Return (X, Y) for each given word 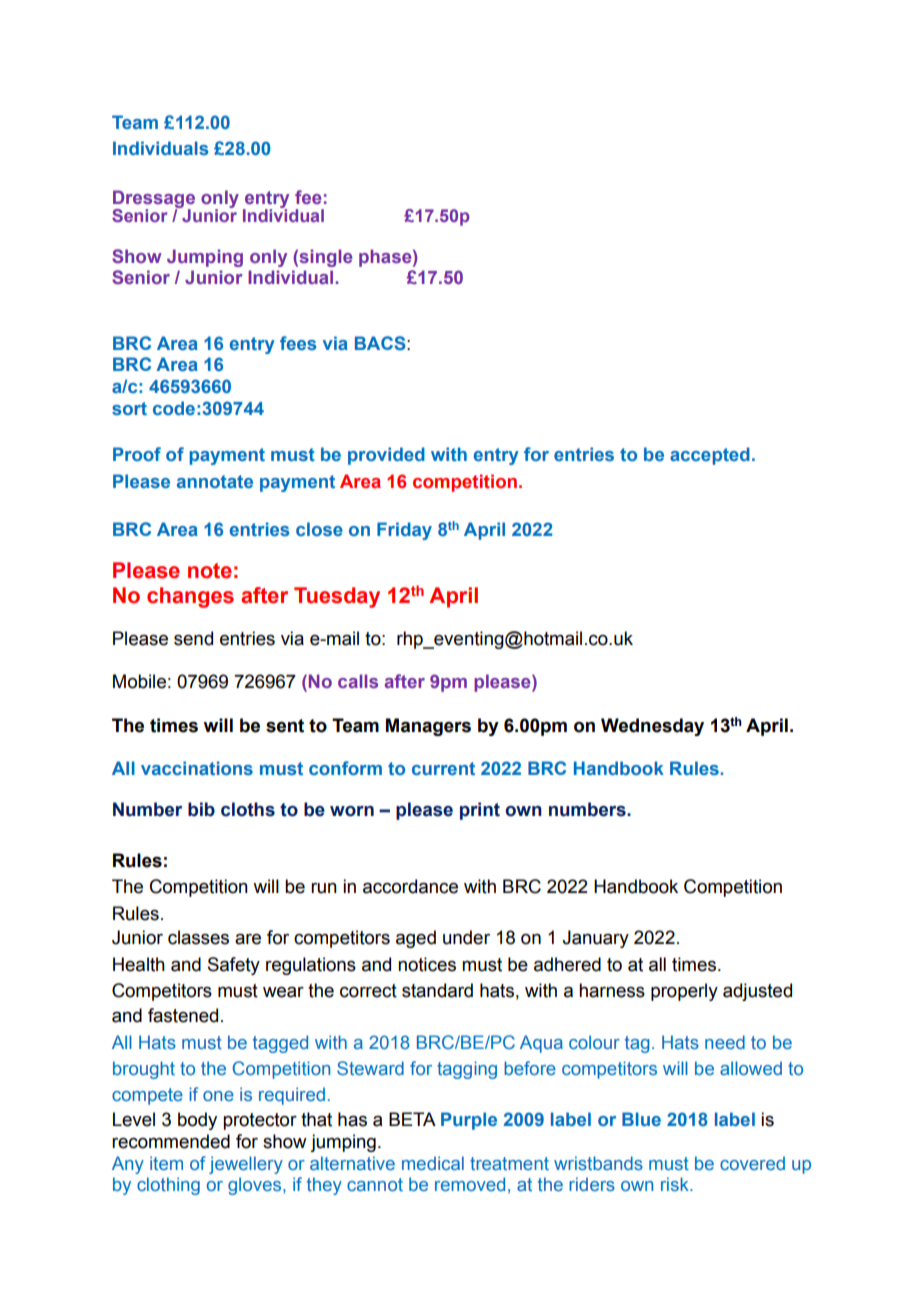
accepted (710, 456)
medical (433, 1163)
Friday (404, 531)
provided (386, 456)
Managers (428, 727)
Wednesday (652, 727)
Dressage (154, 200)
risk (676, 1184)
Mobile (139, 681)
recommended (171, 1141)
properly (684, 992)
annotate (215, 481)
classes (198, 937)
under (466, 937)
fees (298, 343)
